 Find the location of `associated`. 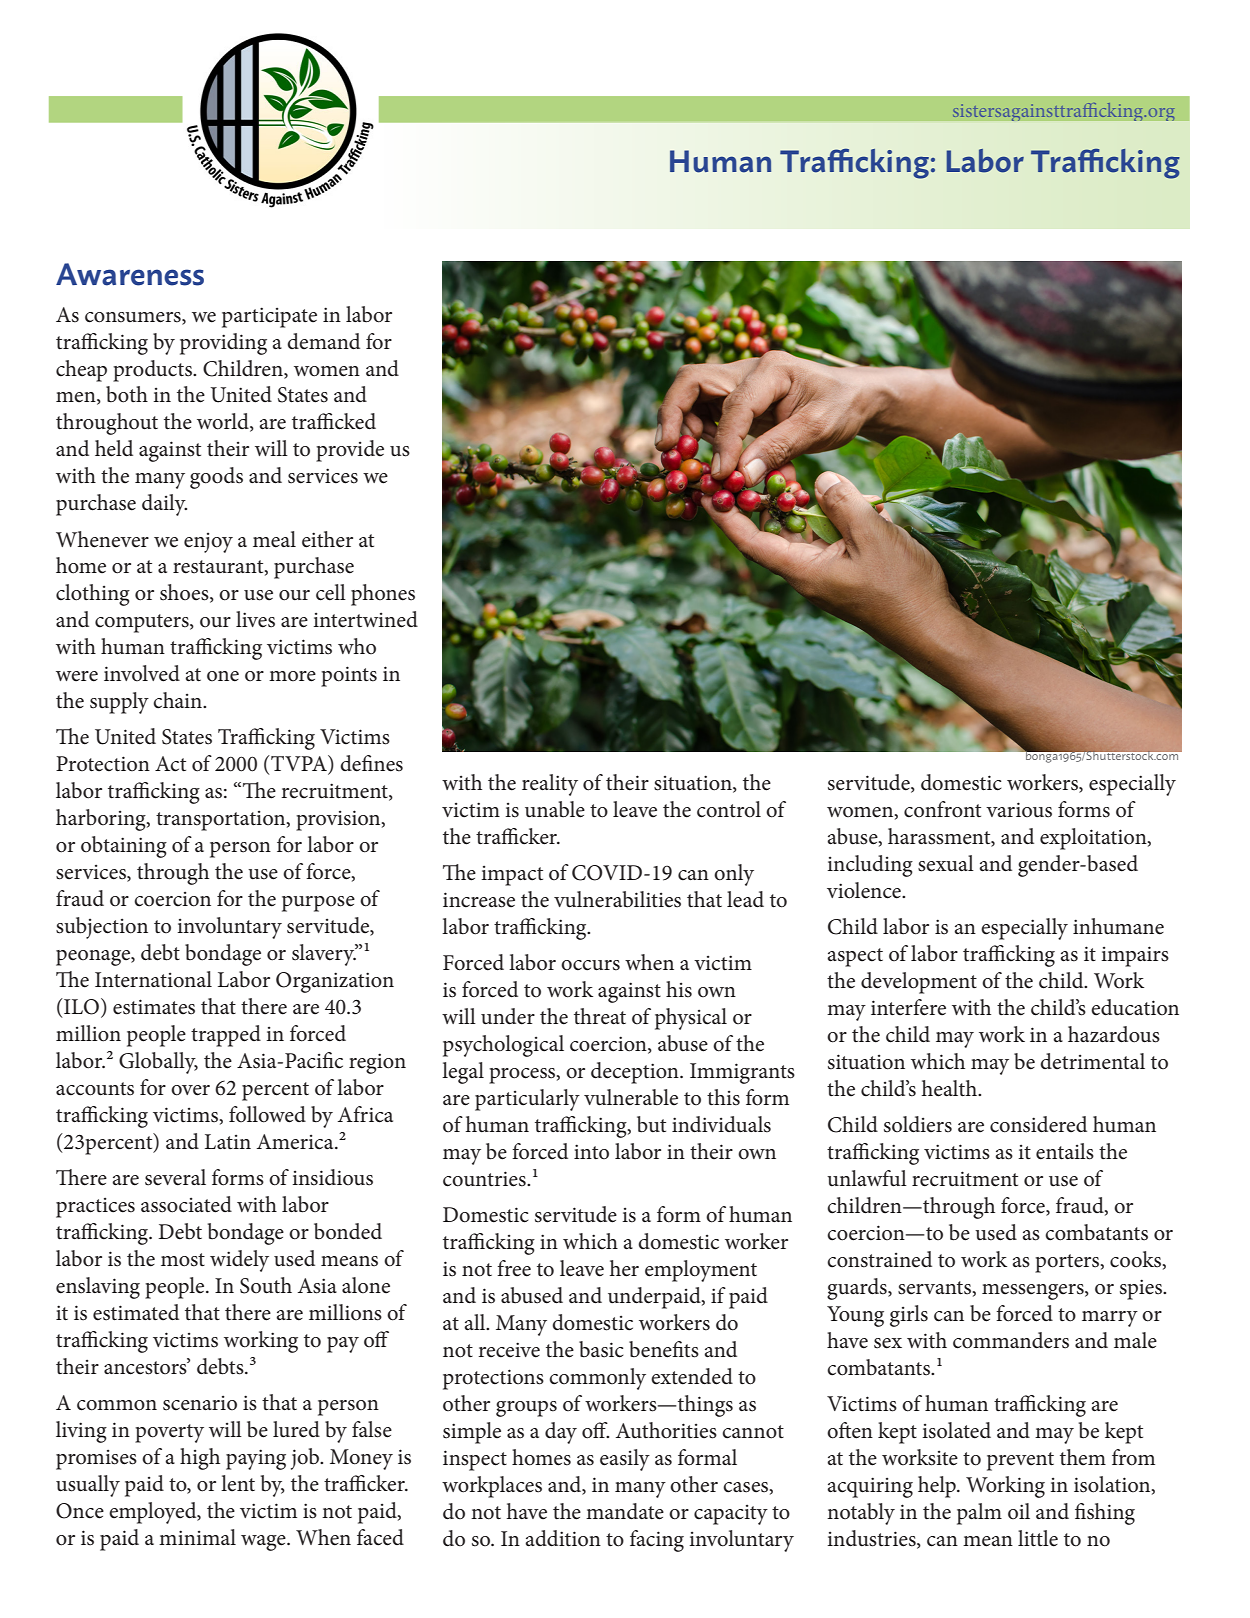

associated is located at coordinates (186, 1204).
